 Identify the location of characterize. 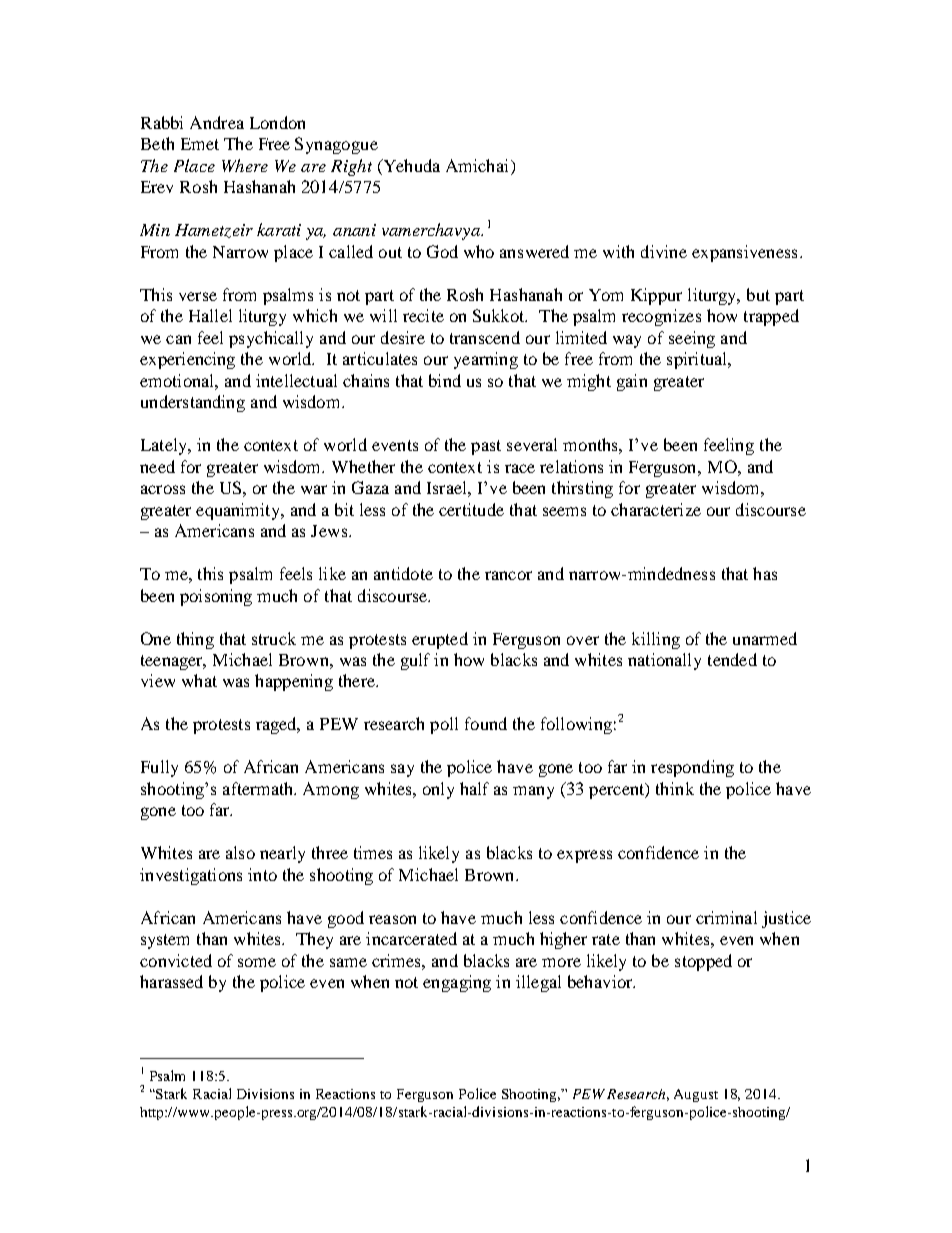
(656, 509).
